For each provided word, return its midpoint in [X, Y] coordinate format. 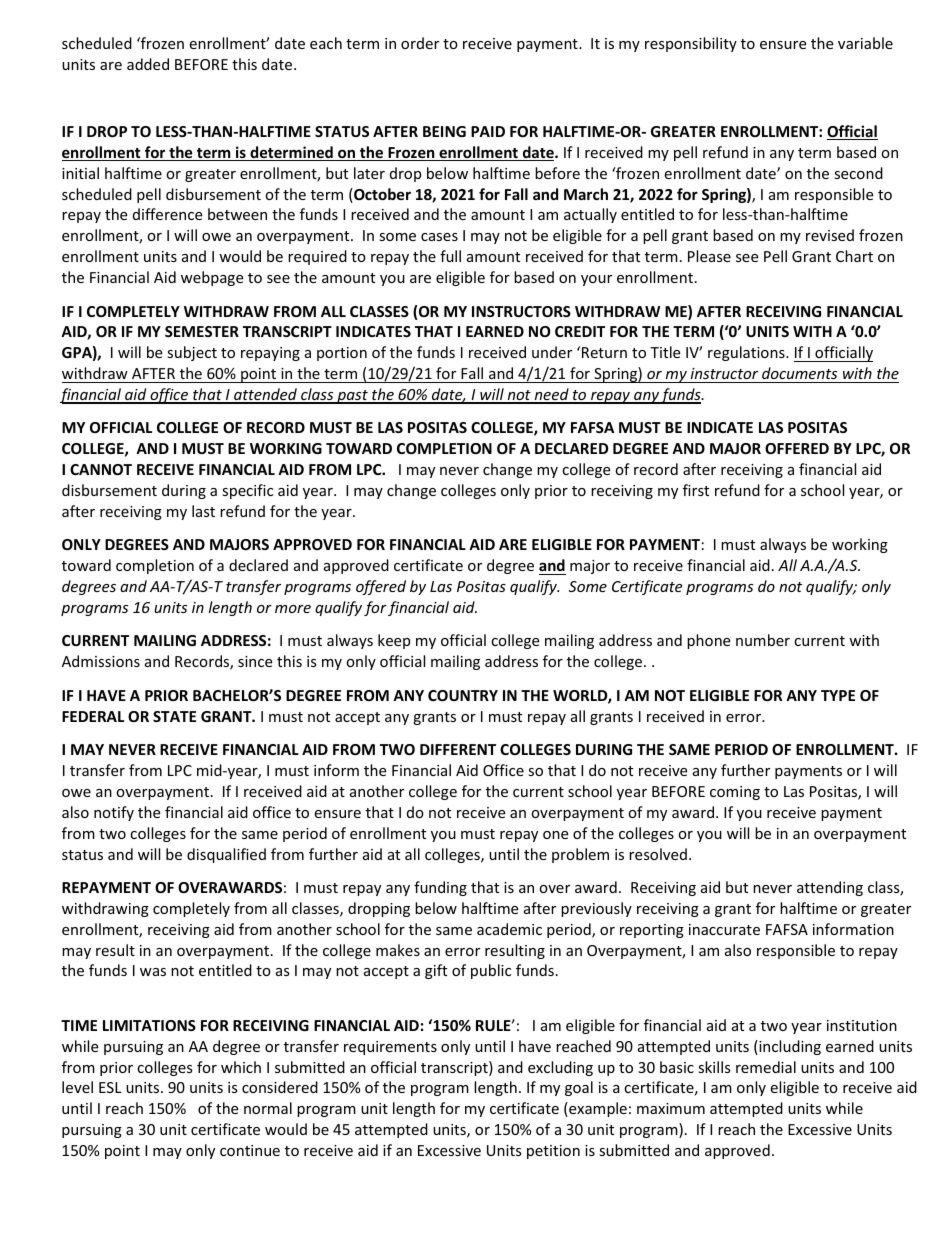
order [420, 43]
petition [553, 1152]
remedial [766, 1067]
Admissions [101, 661]
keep [394, 641]
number [763, 640]
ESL [110, 1087]
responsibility [691, 44]
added [148, 64]
